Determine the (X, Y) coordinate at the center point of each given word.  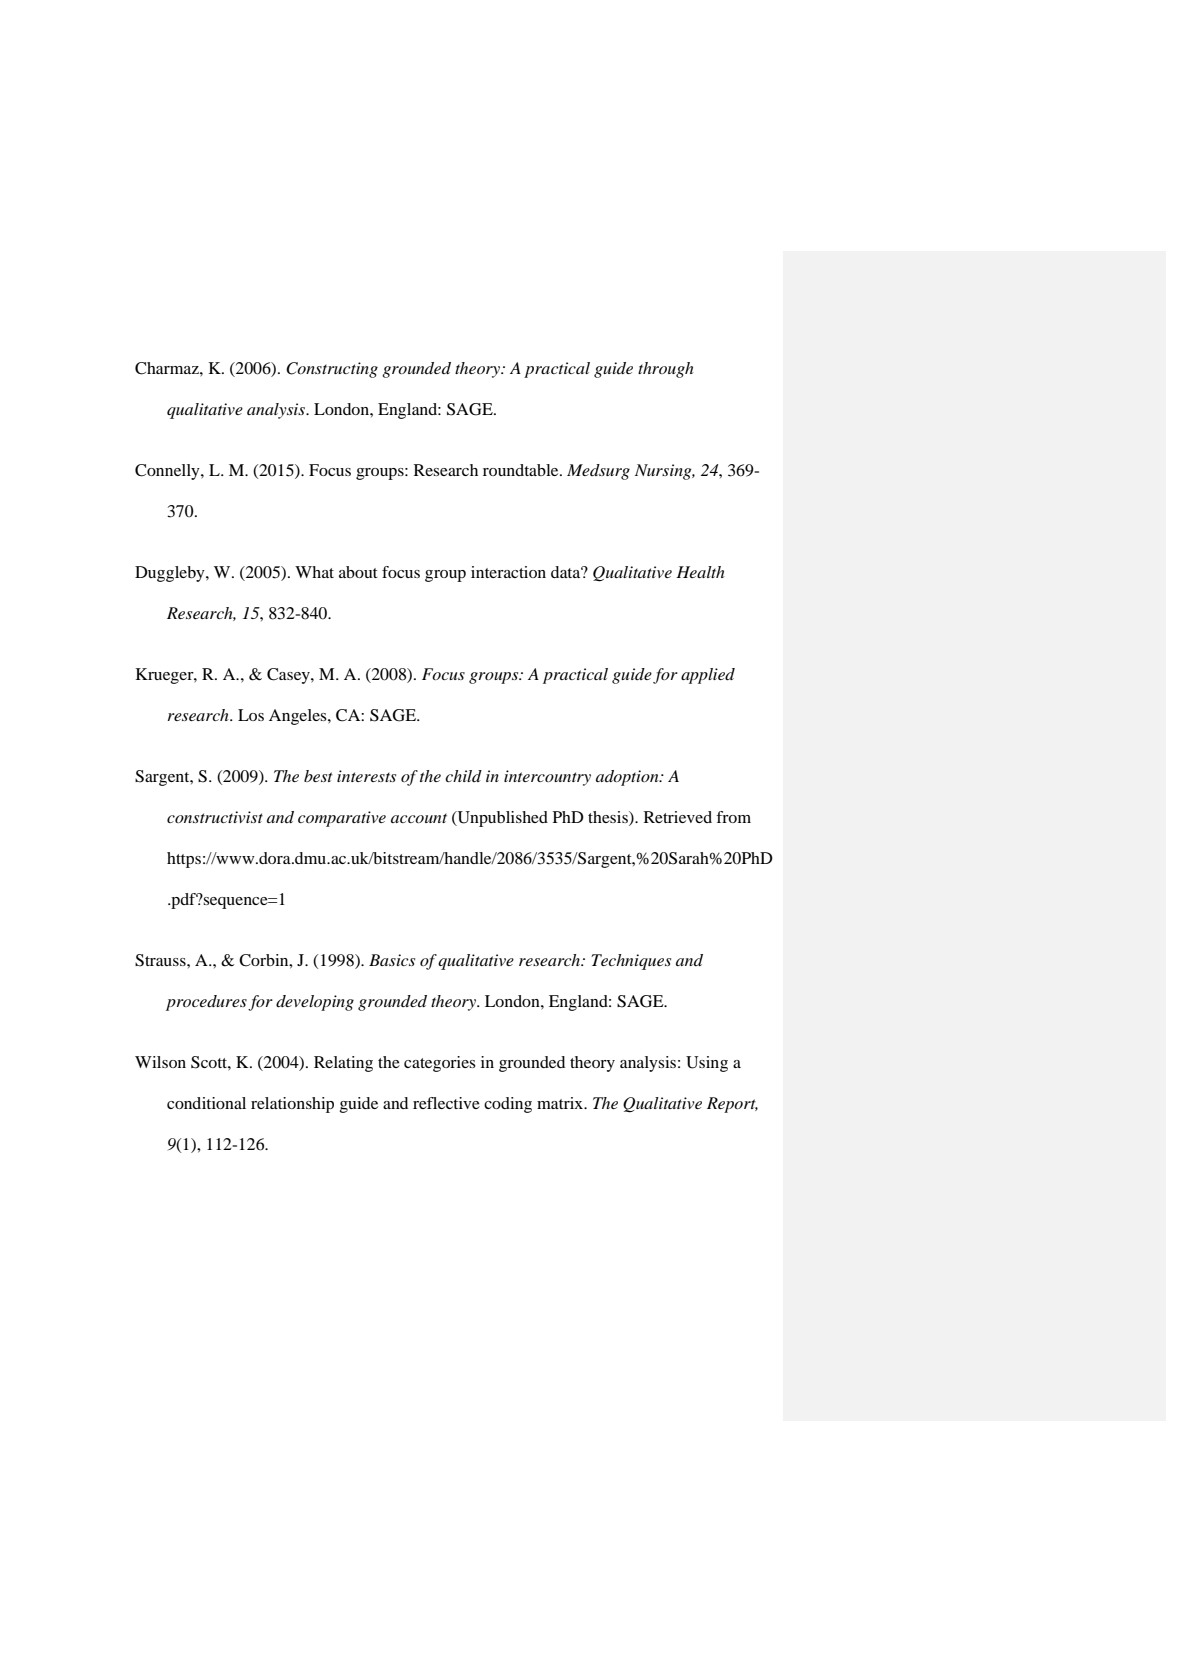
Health (700, 572)
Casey (289, 676)
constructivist (215, 817)
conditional (206, 1103)
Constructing (332, 370)
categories (440, 1064)
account (419, 818)
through (666, 370)
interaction (508, 572)
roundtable (522, 470)
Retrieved (678, 817)
